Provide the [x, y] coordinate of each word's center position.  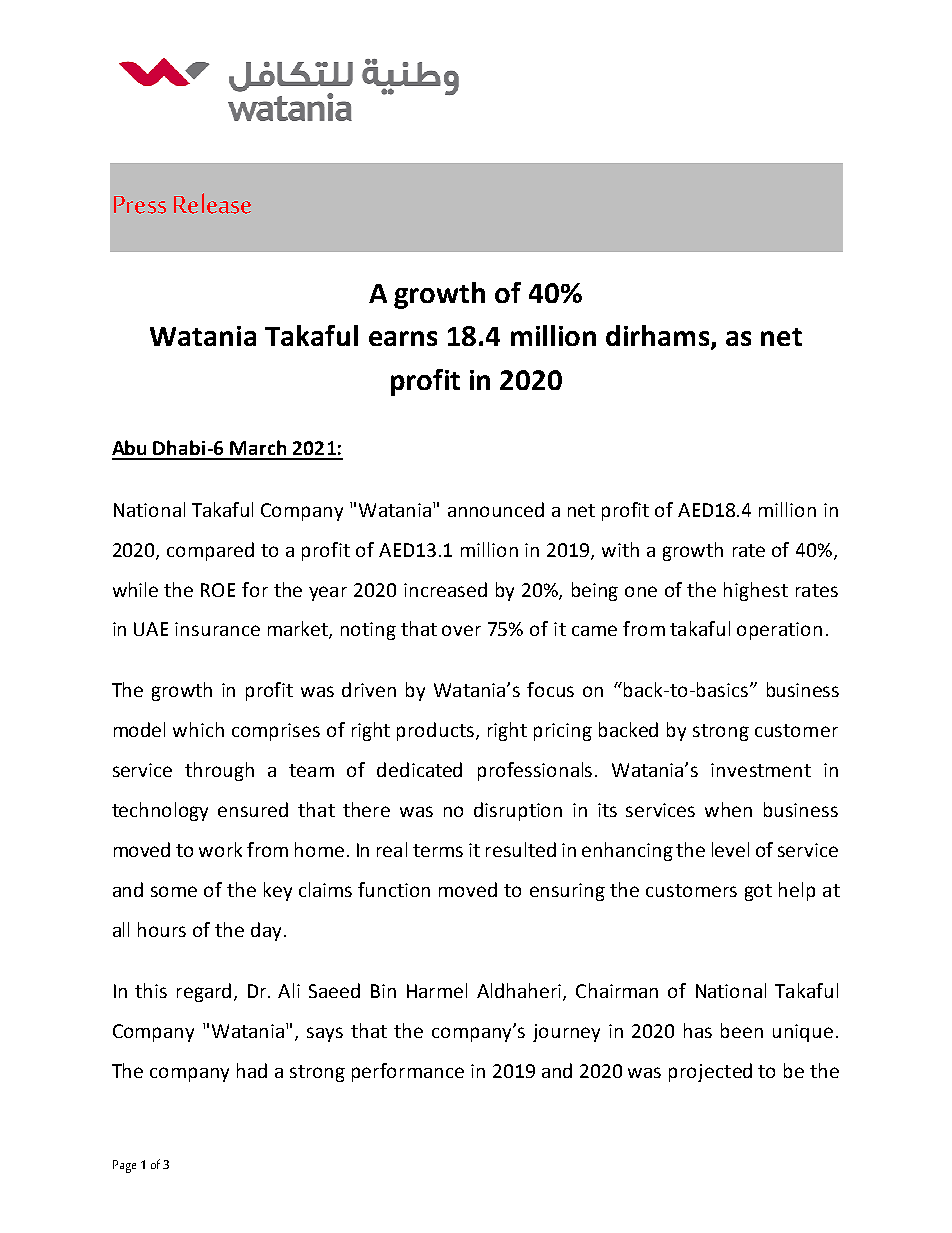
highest [756, 591]
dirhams [657, 335]
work [220, 849]
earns [403, 338]
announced [496, 509]
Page [124, 1166]
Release [212, 203]
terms [438, 850]
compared [210, 551]
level [730, 849]
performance [408, 1072]
